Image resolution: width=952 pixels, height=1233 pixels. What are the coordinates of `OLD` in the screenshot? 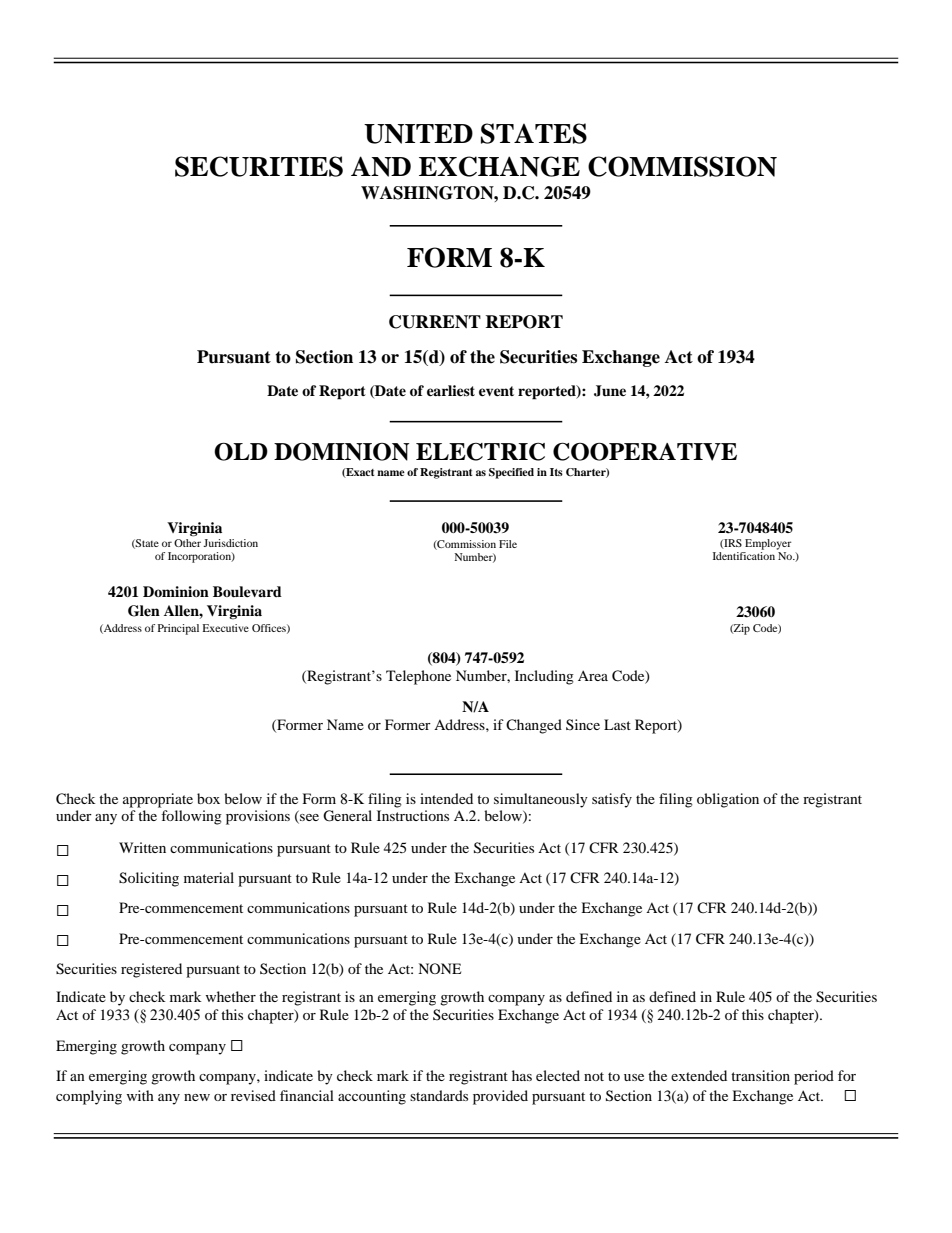 It's located at (241, 451).
